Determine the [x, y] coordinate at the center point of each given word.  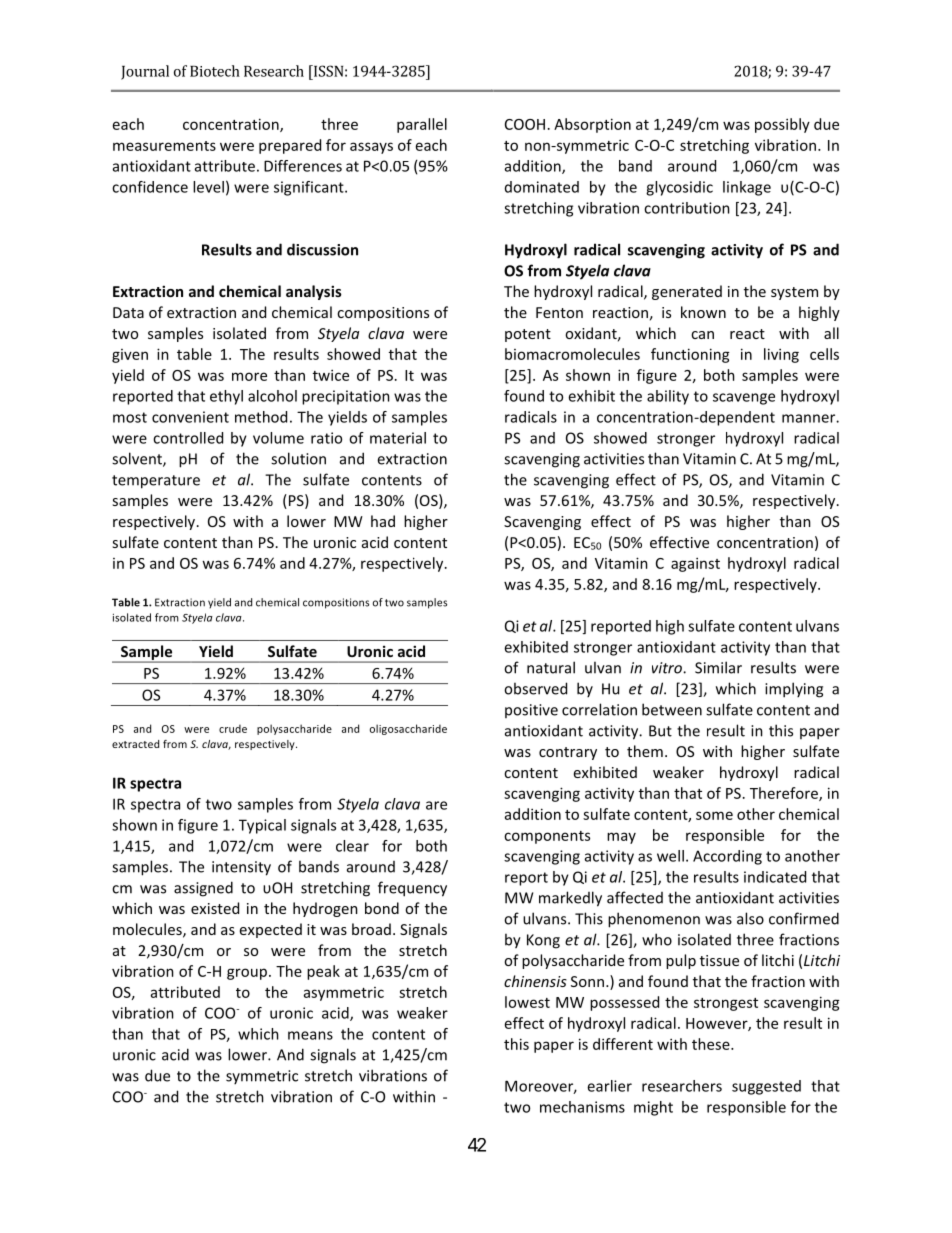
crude [233, 728]
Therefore [785, 794]
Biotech [215, 71]
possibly [782, 125]
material [398, 438]
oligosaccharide [408, 729]
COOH [525, 124]
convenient [190, 417]
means [310, 1035]
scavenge [744, 399]
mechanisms [582, 1107]
